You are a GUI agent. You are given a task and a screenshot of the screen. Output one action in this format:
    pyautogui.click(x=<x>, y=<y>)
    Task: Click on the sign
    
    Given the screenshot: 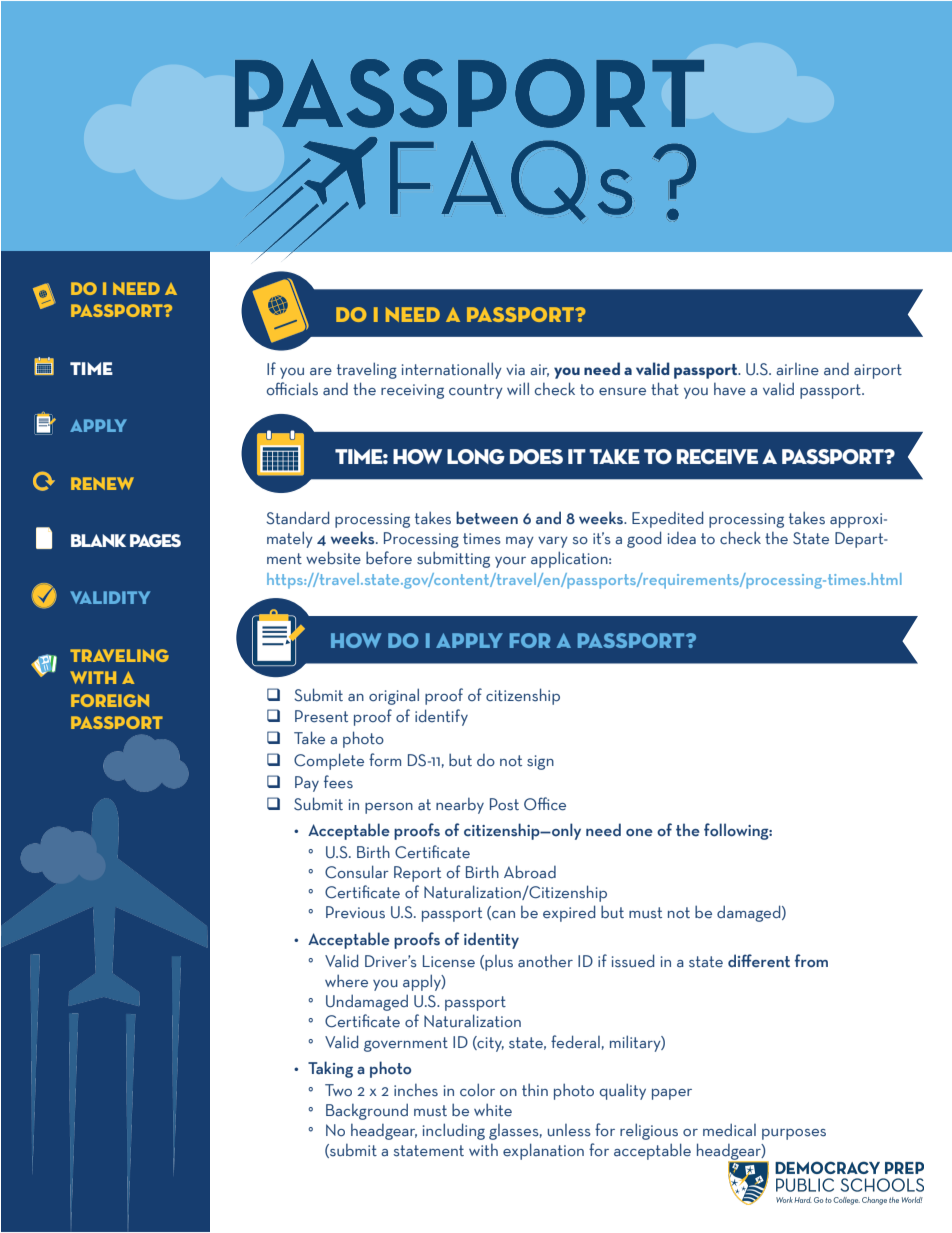 What is the action you would take?
    pyautogui.click(x=540, y=762)
